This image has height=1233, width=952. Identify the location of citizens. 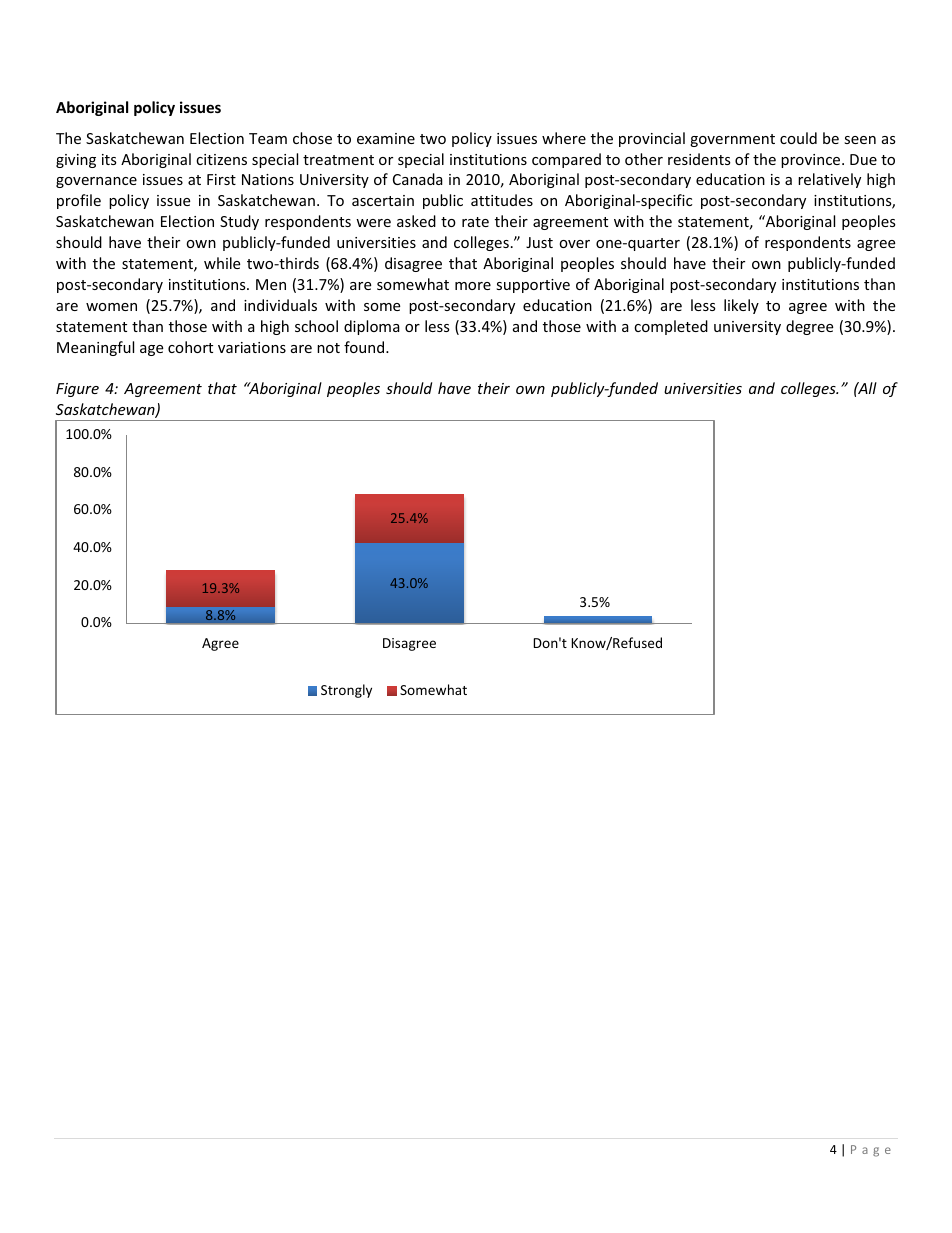
(221, 159).
